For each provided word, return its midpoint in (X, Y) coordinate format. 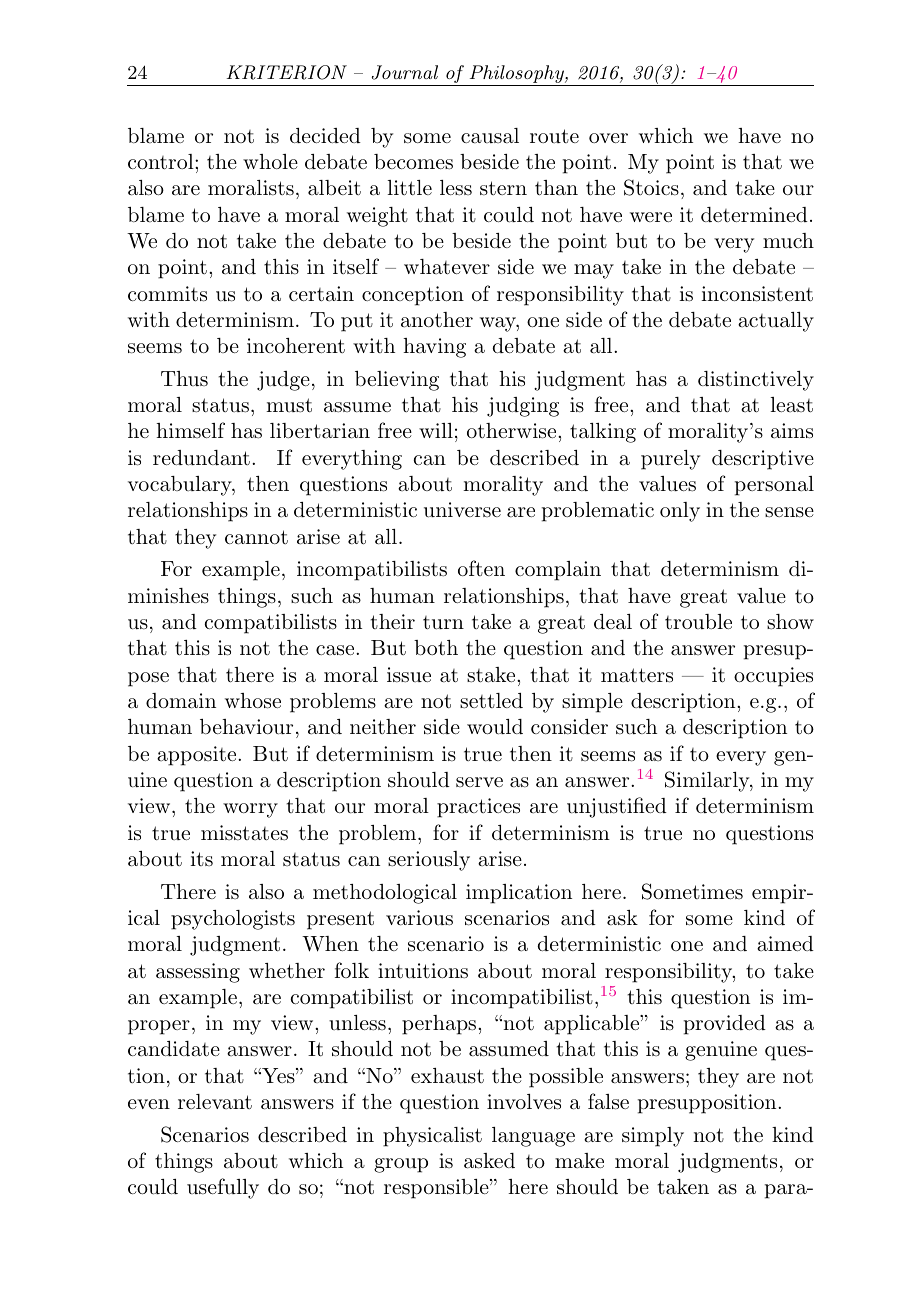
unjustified (617, 807)
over (608, 138)
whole (270, 161)
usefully (223, 1188)
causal (490, 136)
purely (670, 460)
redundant (201, 458)
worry (250, 810)
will (436, 430)
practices (478, 808)
